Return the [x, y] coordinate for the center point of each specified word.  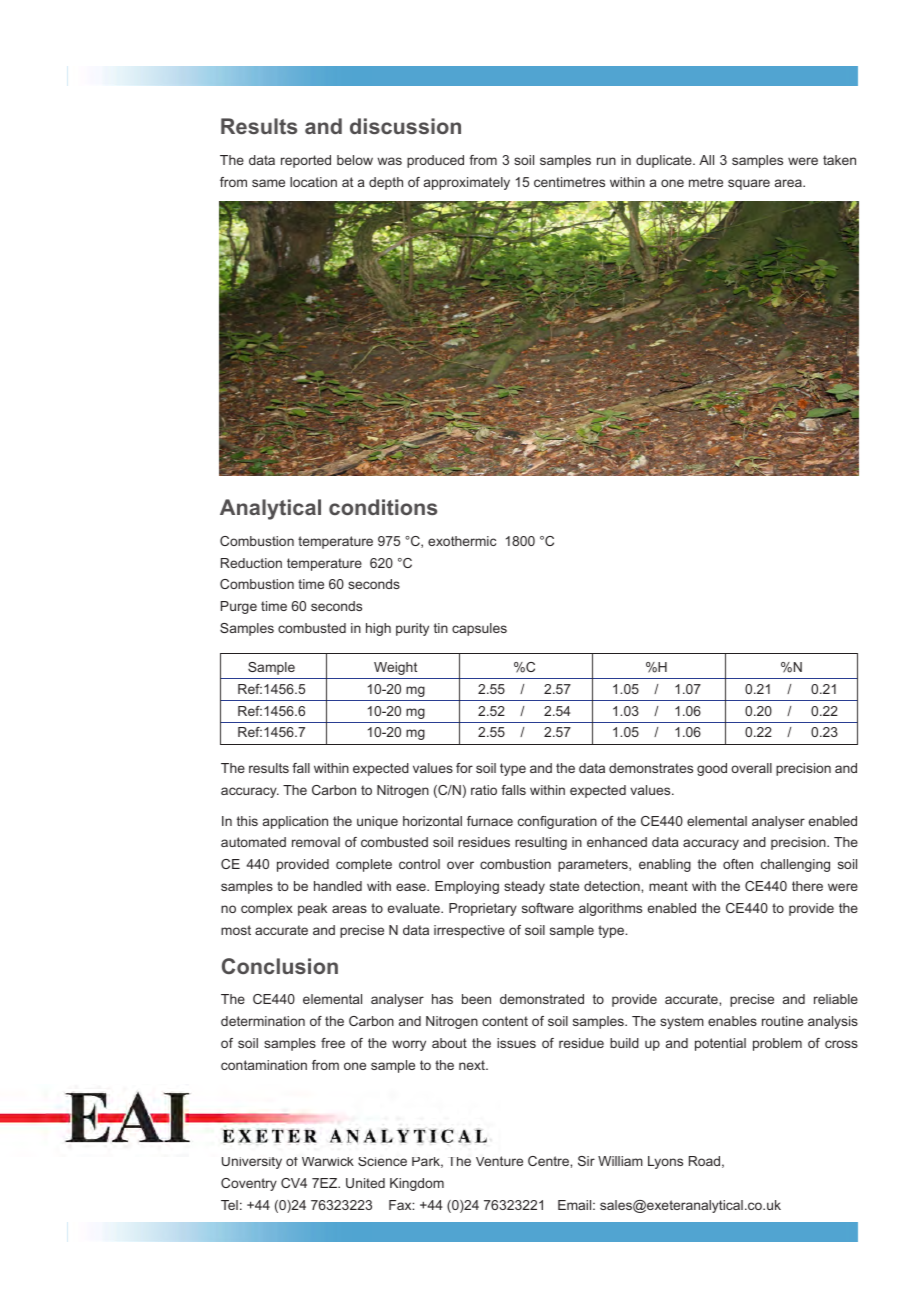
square [749, 184]
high [378, 629]
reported [306, 161]
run [606, 161]
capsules [479, 629]
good [712, 769]
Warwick [328, 1161]
